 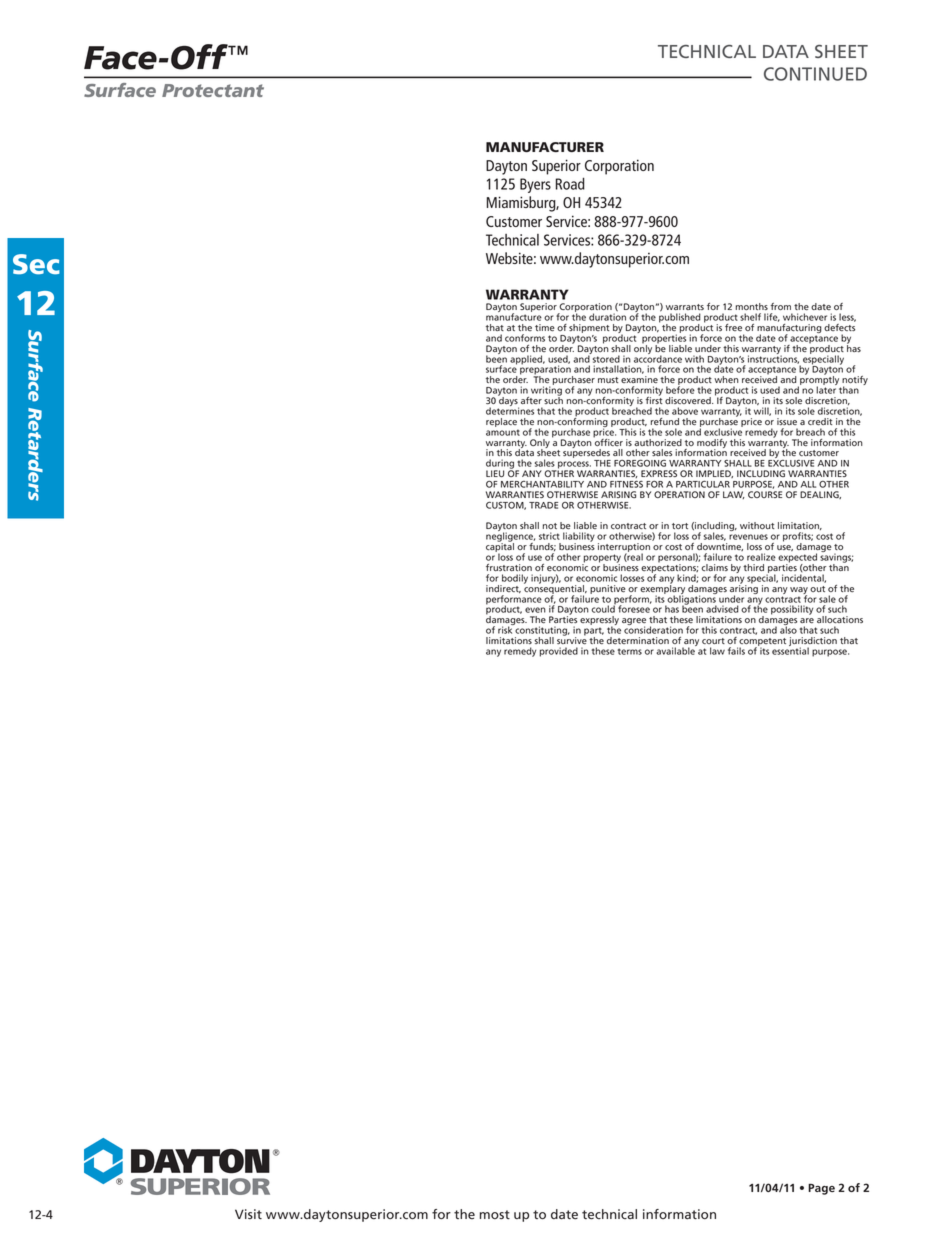 What do you see at coordinates (495, 473) in the screenshot?
I see `LIEU` at bounding box center [495, 473].
